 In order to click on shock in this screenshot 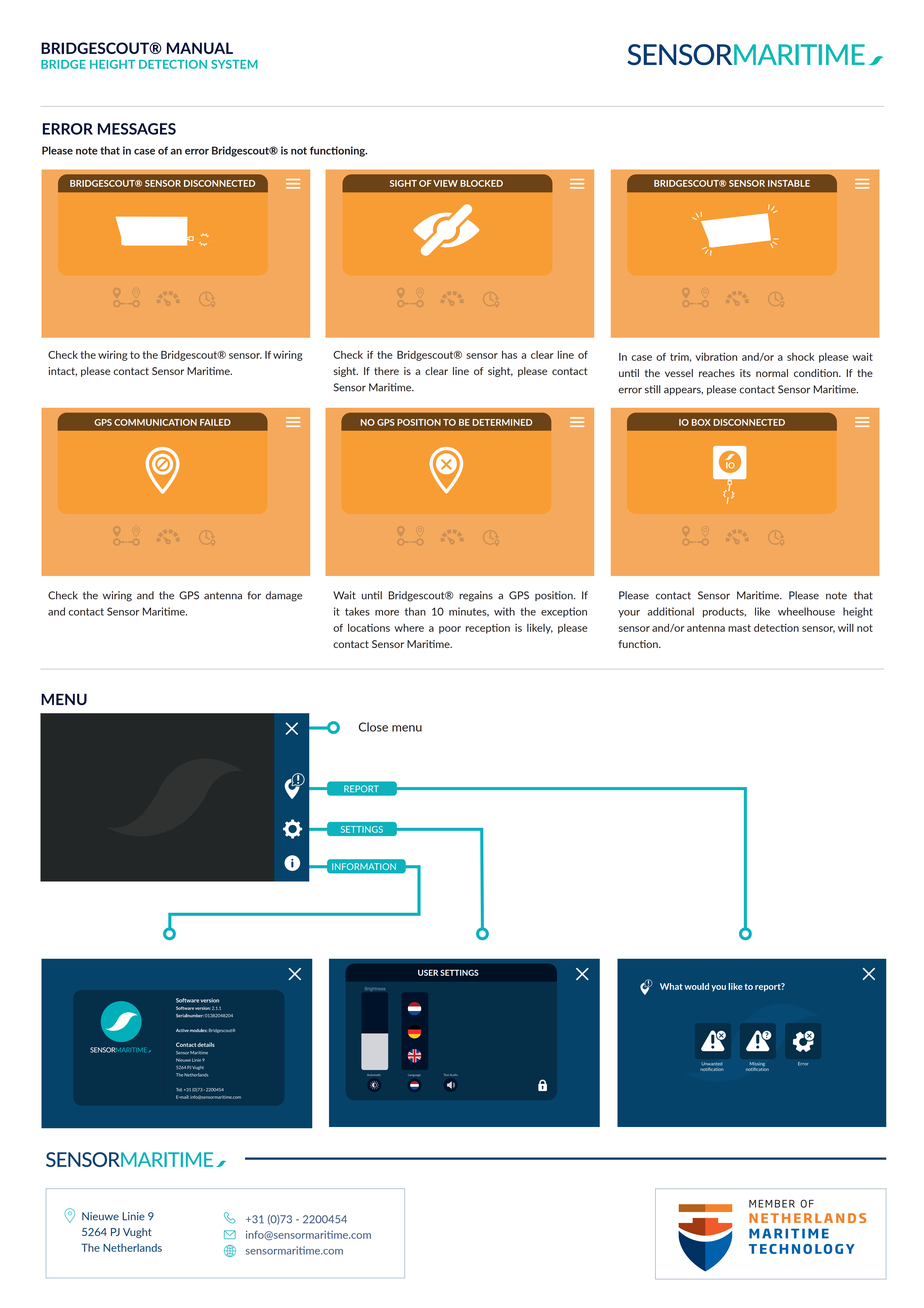, I will do `click(800, 357)`.
